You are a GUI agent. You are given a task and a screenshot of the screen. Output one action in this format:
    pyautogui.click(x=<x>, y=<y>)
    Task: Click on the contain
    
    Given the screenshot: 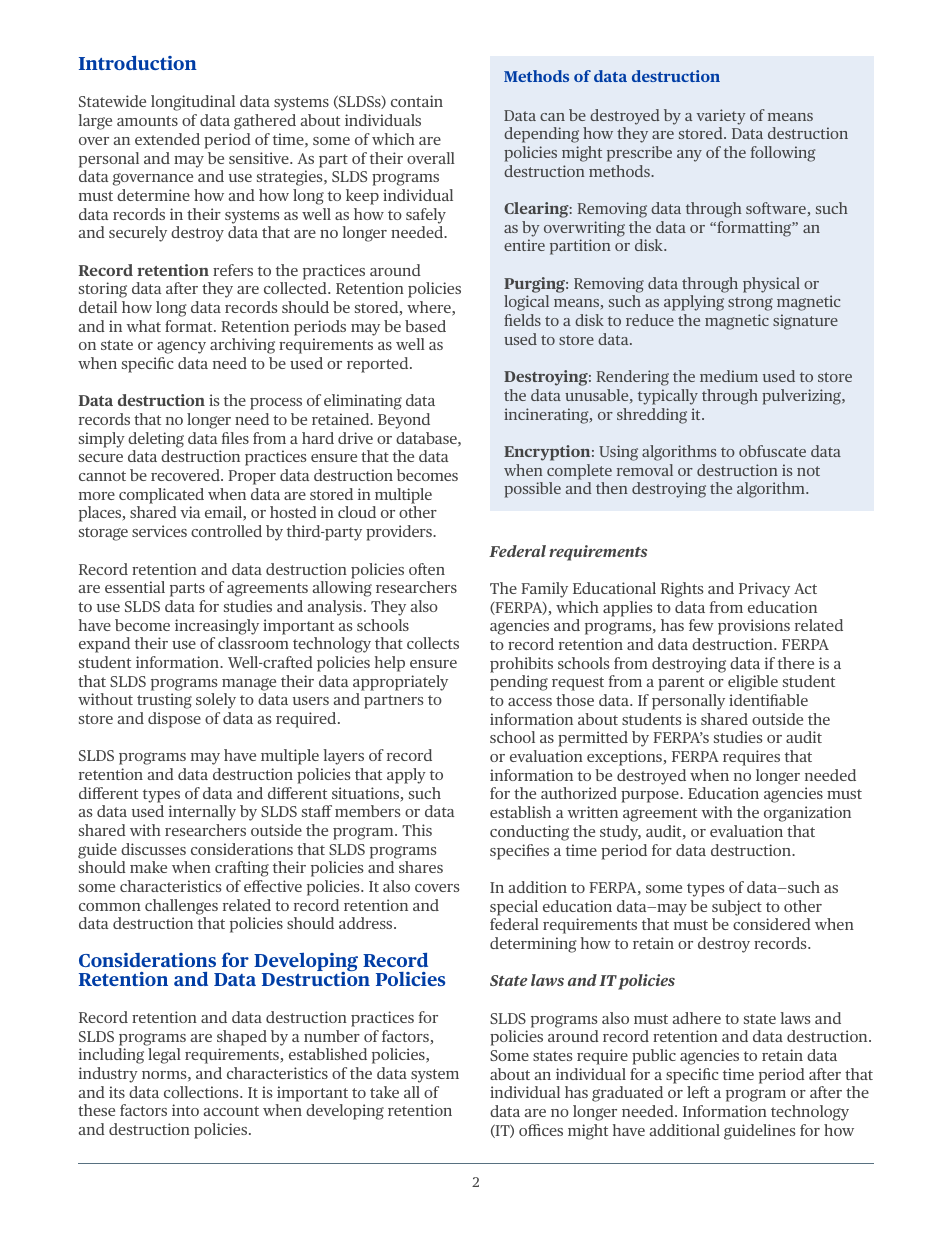 What is the action you would take?
    pyautogui.click(x=417, y=101)
